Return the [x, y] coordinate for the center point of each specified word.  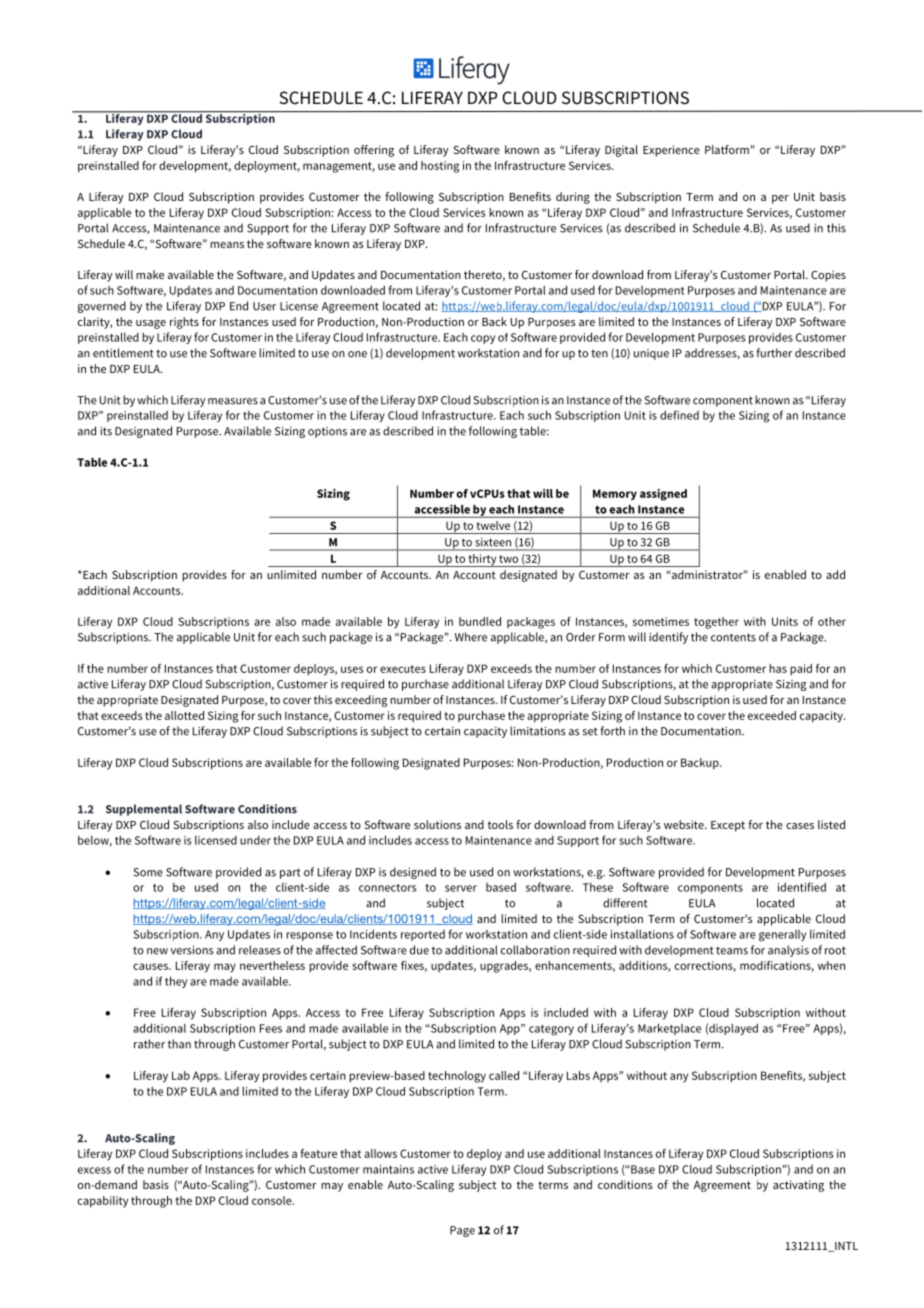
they [176, 982]
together [716, 623]
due [419, 950]
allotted [184, 715]
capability [103, 1202]
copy [483, 339]
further [774, 353]
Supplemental [144, 810]
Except [728, 826]
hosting [440, 167]
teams [732, 950]
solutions [437, 824]
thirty [482, 560]
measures [233, 401]
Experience [671, 151]
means [227, 245]
